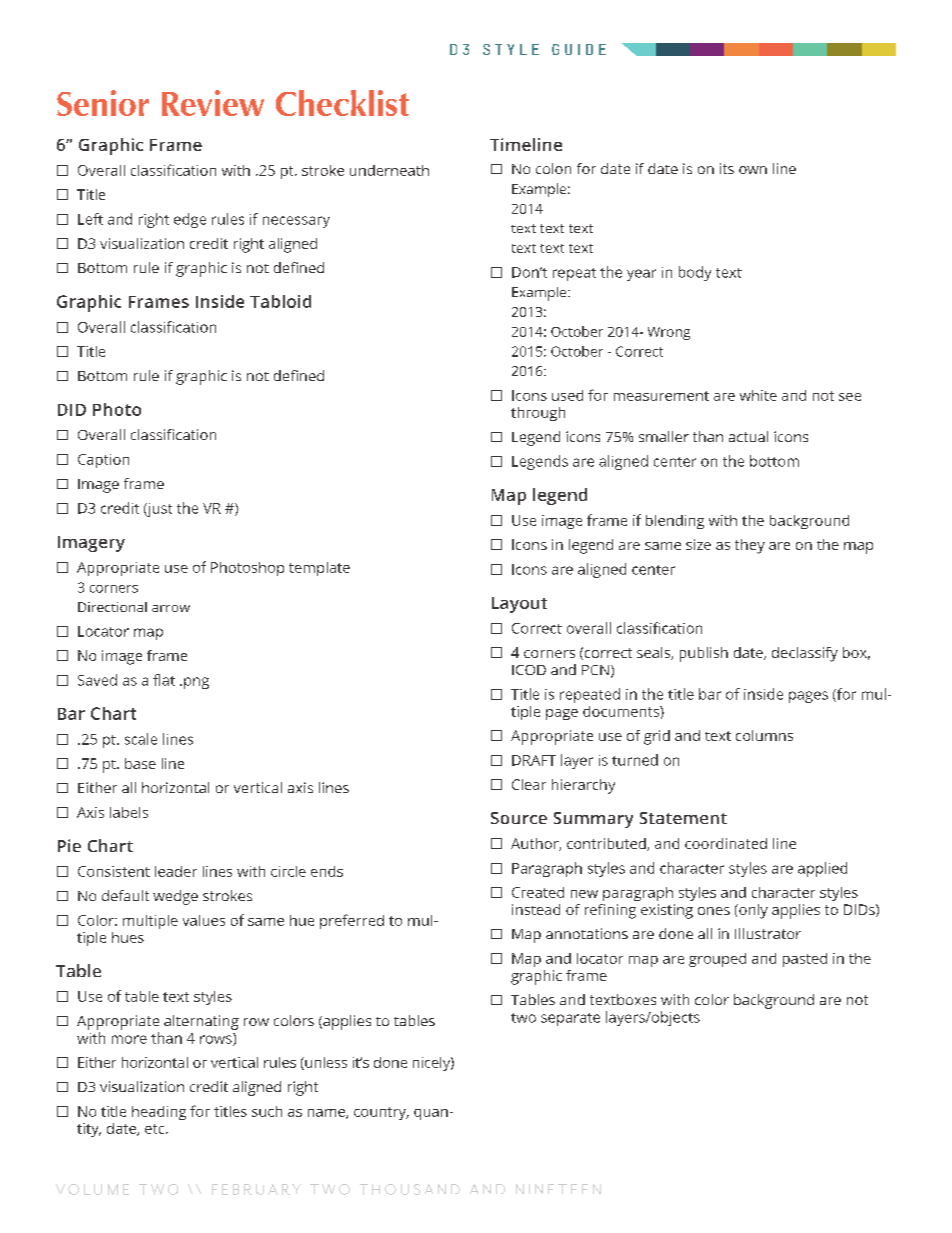 The image size is (952, 1233). Describe the element at coordinates (750, 546) in the screenshot. I see `they` at that location.
